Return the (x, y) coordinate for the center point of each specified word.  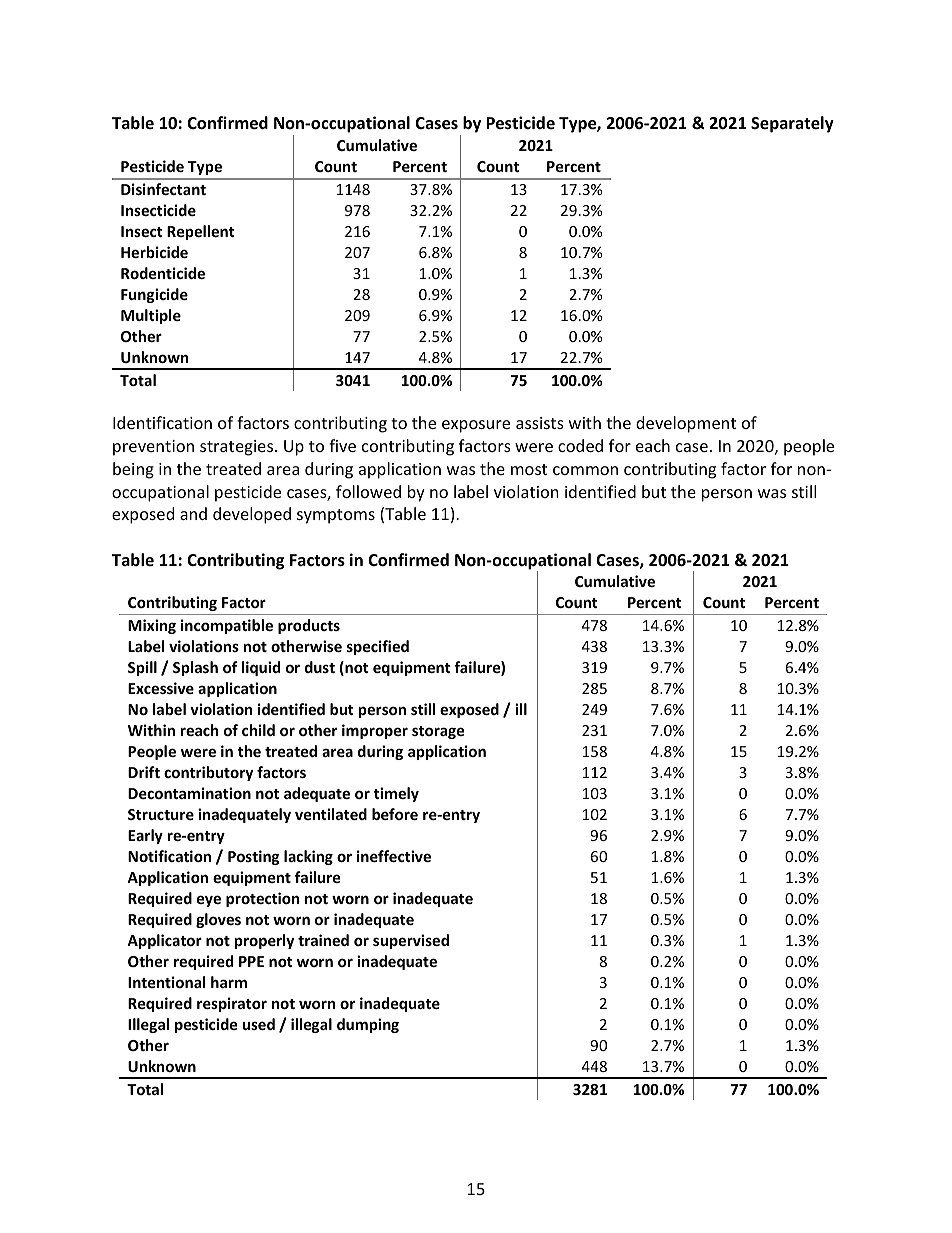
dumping (368, 1025)
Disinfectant (163, 189)
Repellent (201, 232)
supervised (411, 941)
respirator (232, 1004)
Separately (792, 124)
